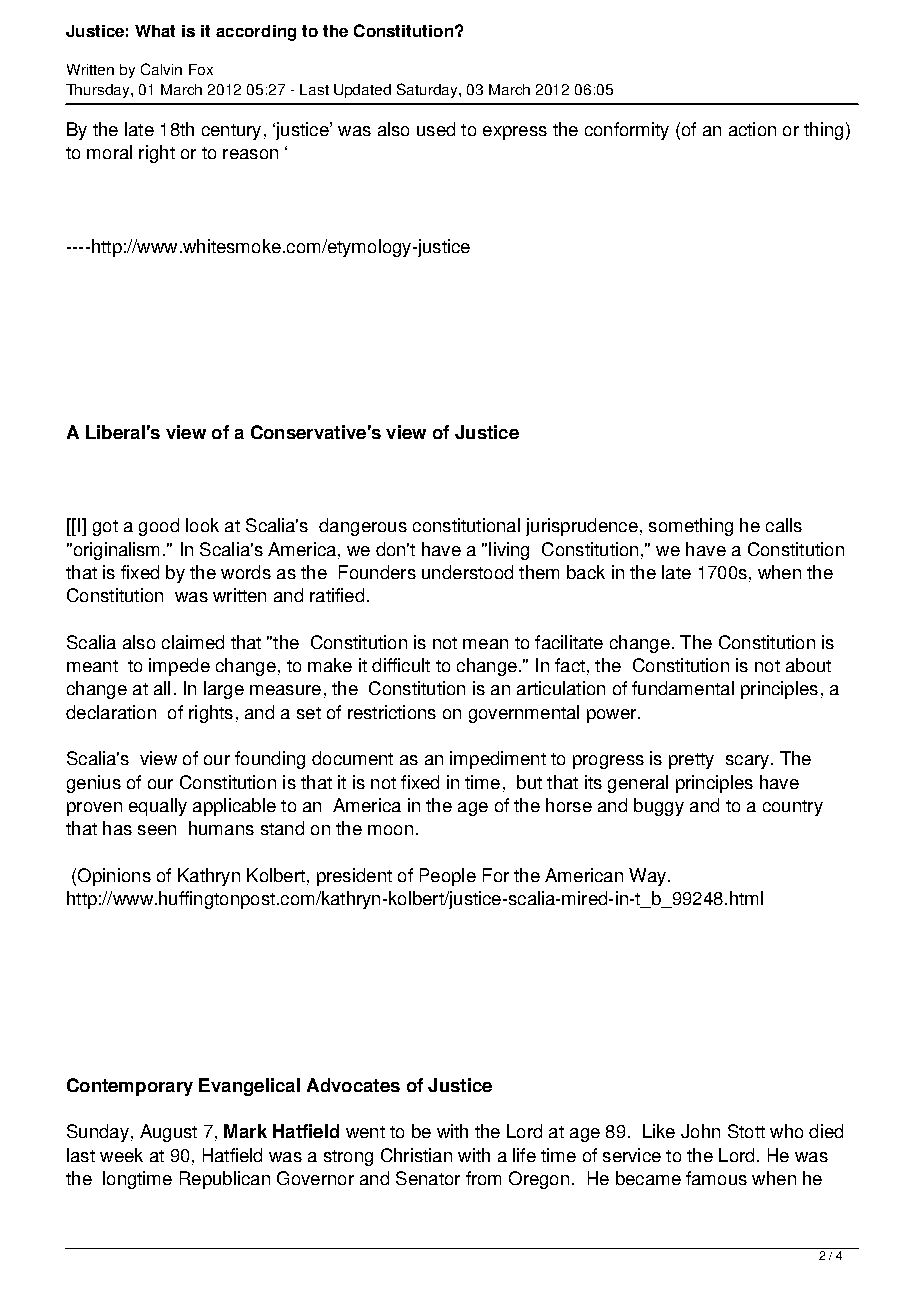 The image size is (924, 1308). What do you see at coordinates (168, 1133) in the screenshot?
I see `August` at bounding box center [168, 1133].
